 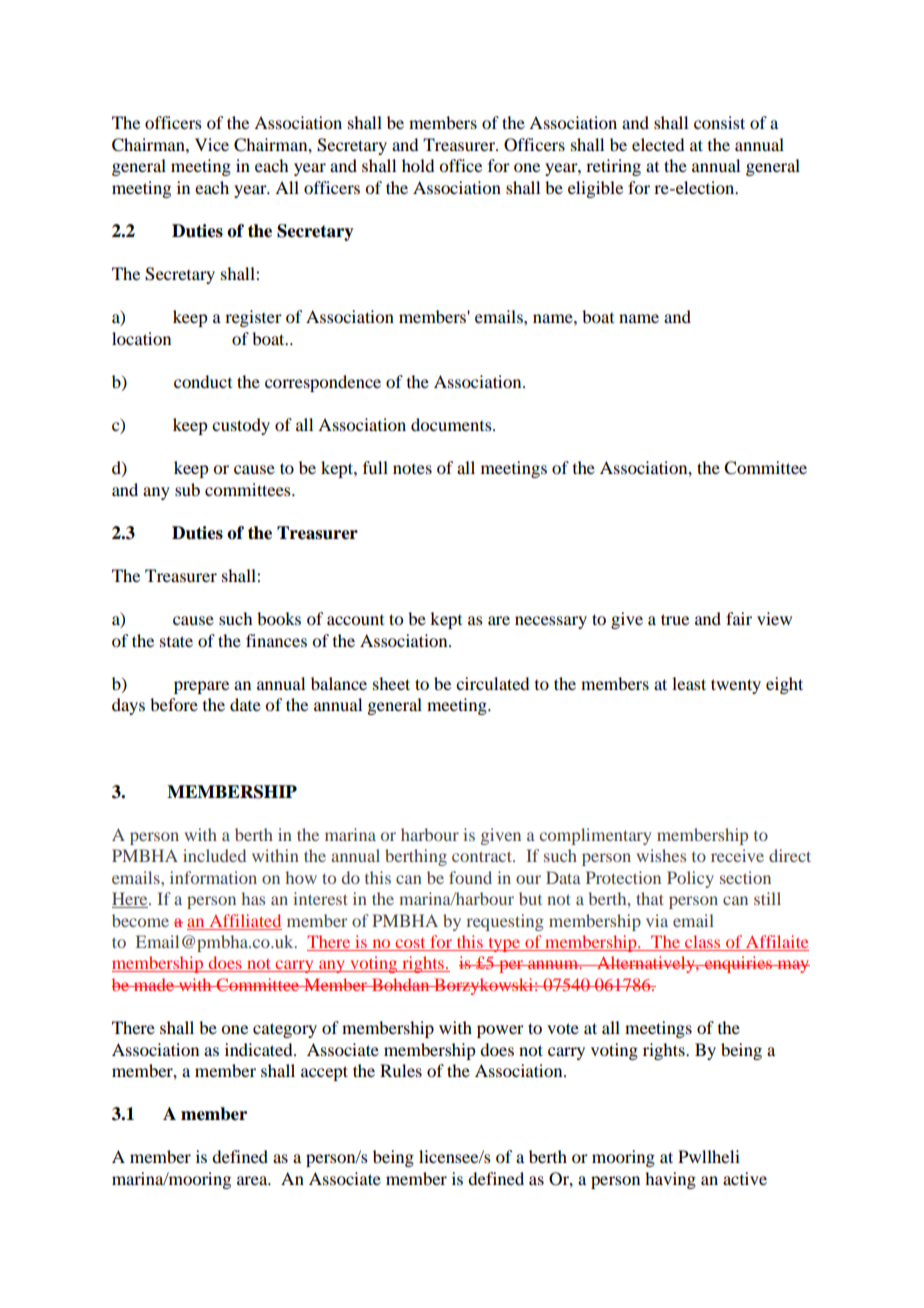 I want to click on Vice, so click(x=212, y=144).
